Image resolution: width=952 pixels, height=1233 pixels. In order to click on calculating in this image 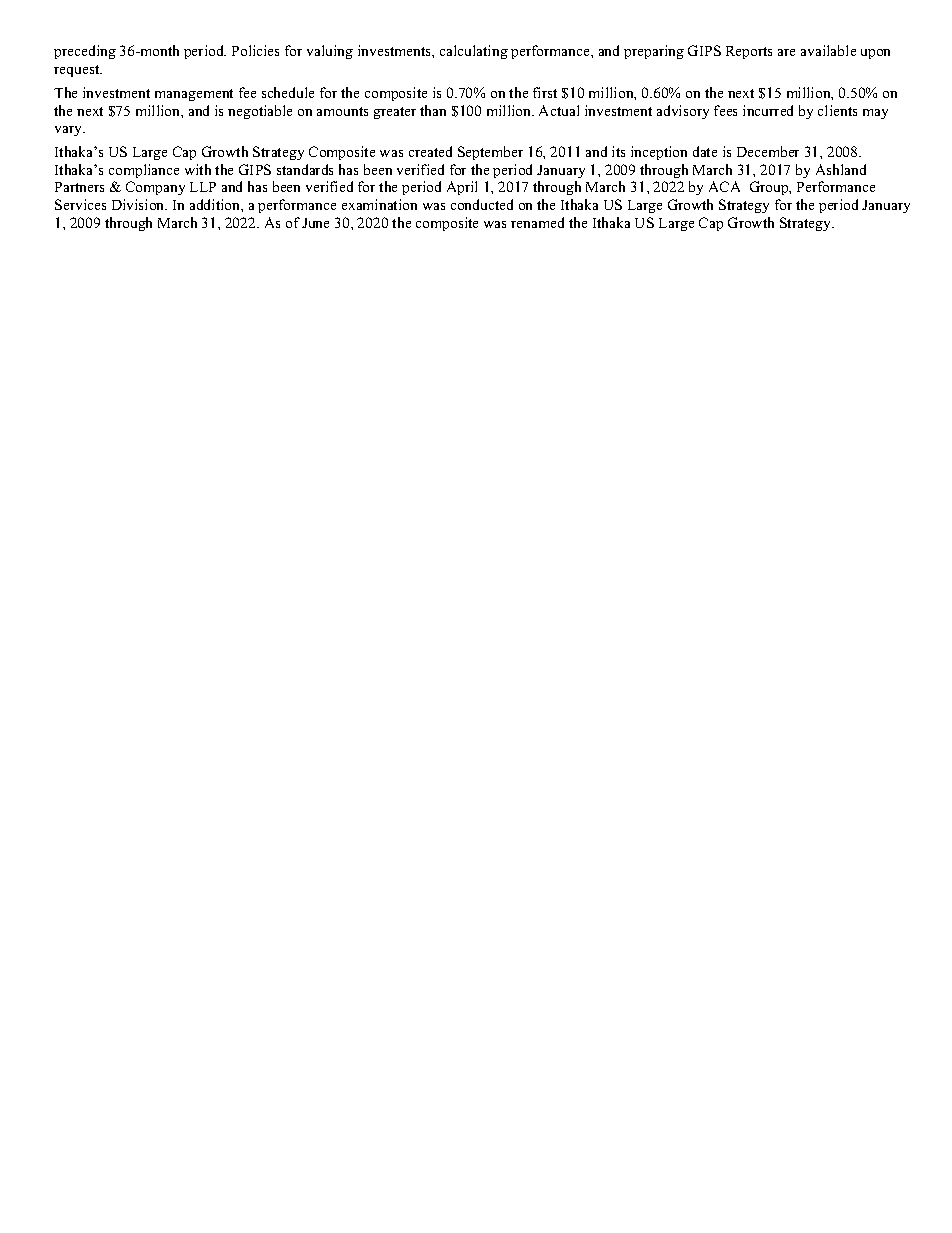, I will do `click(474, 52)`.
